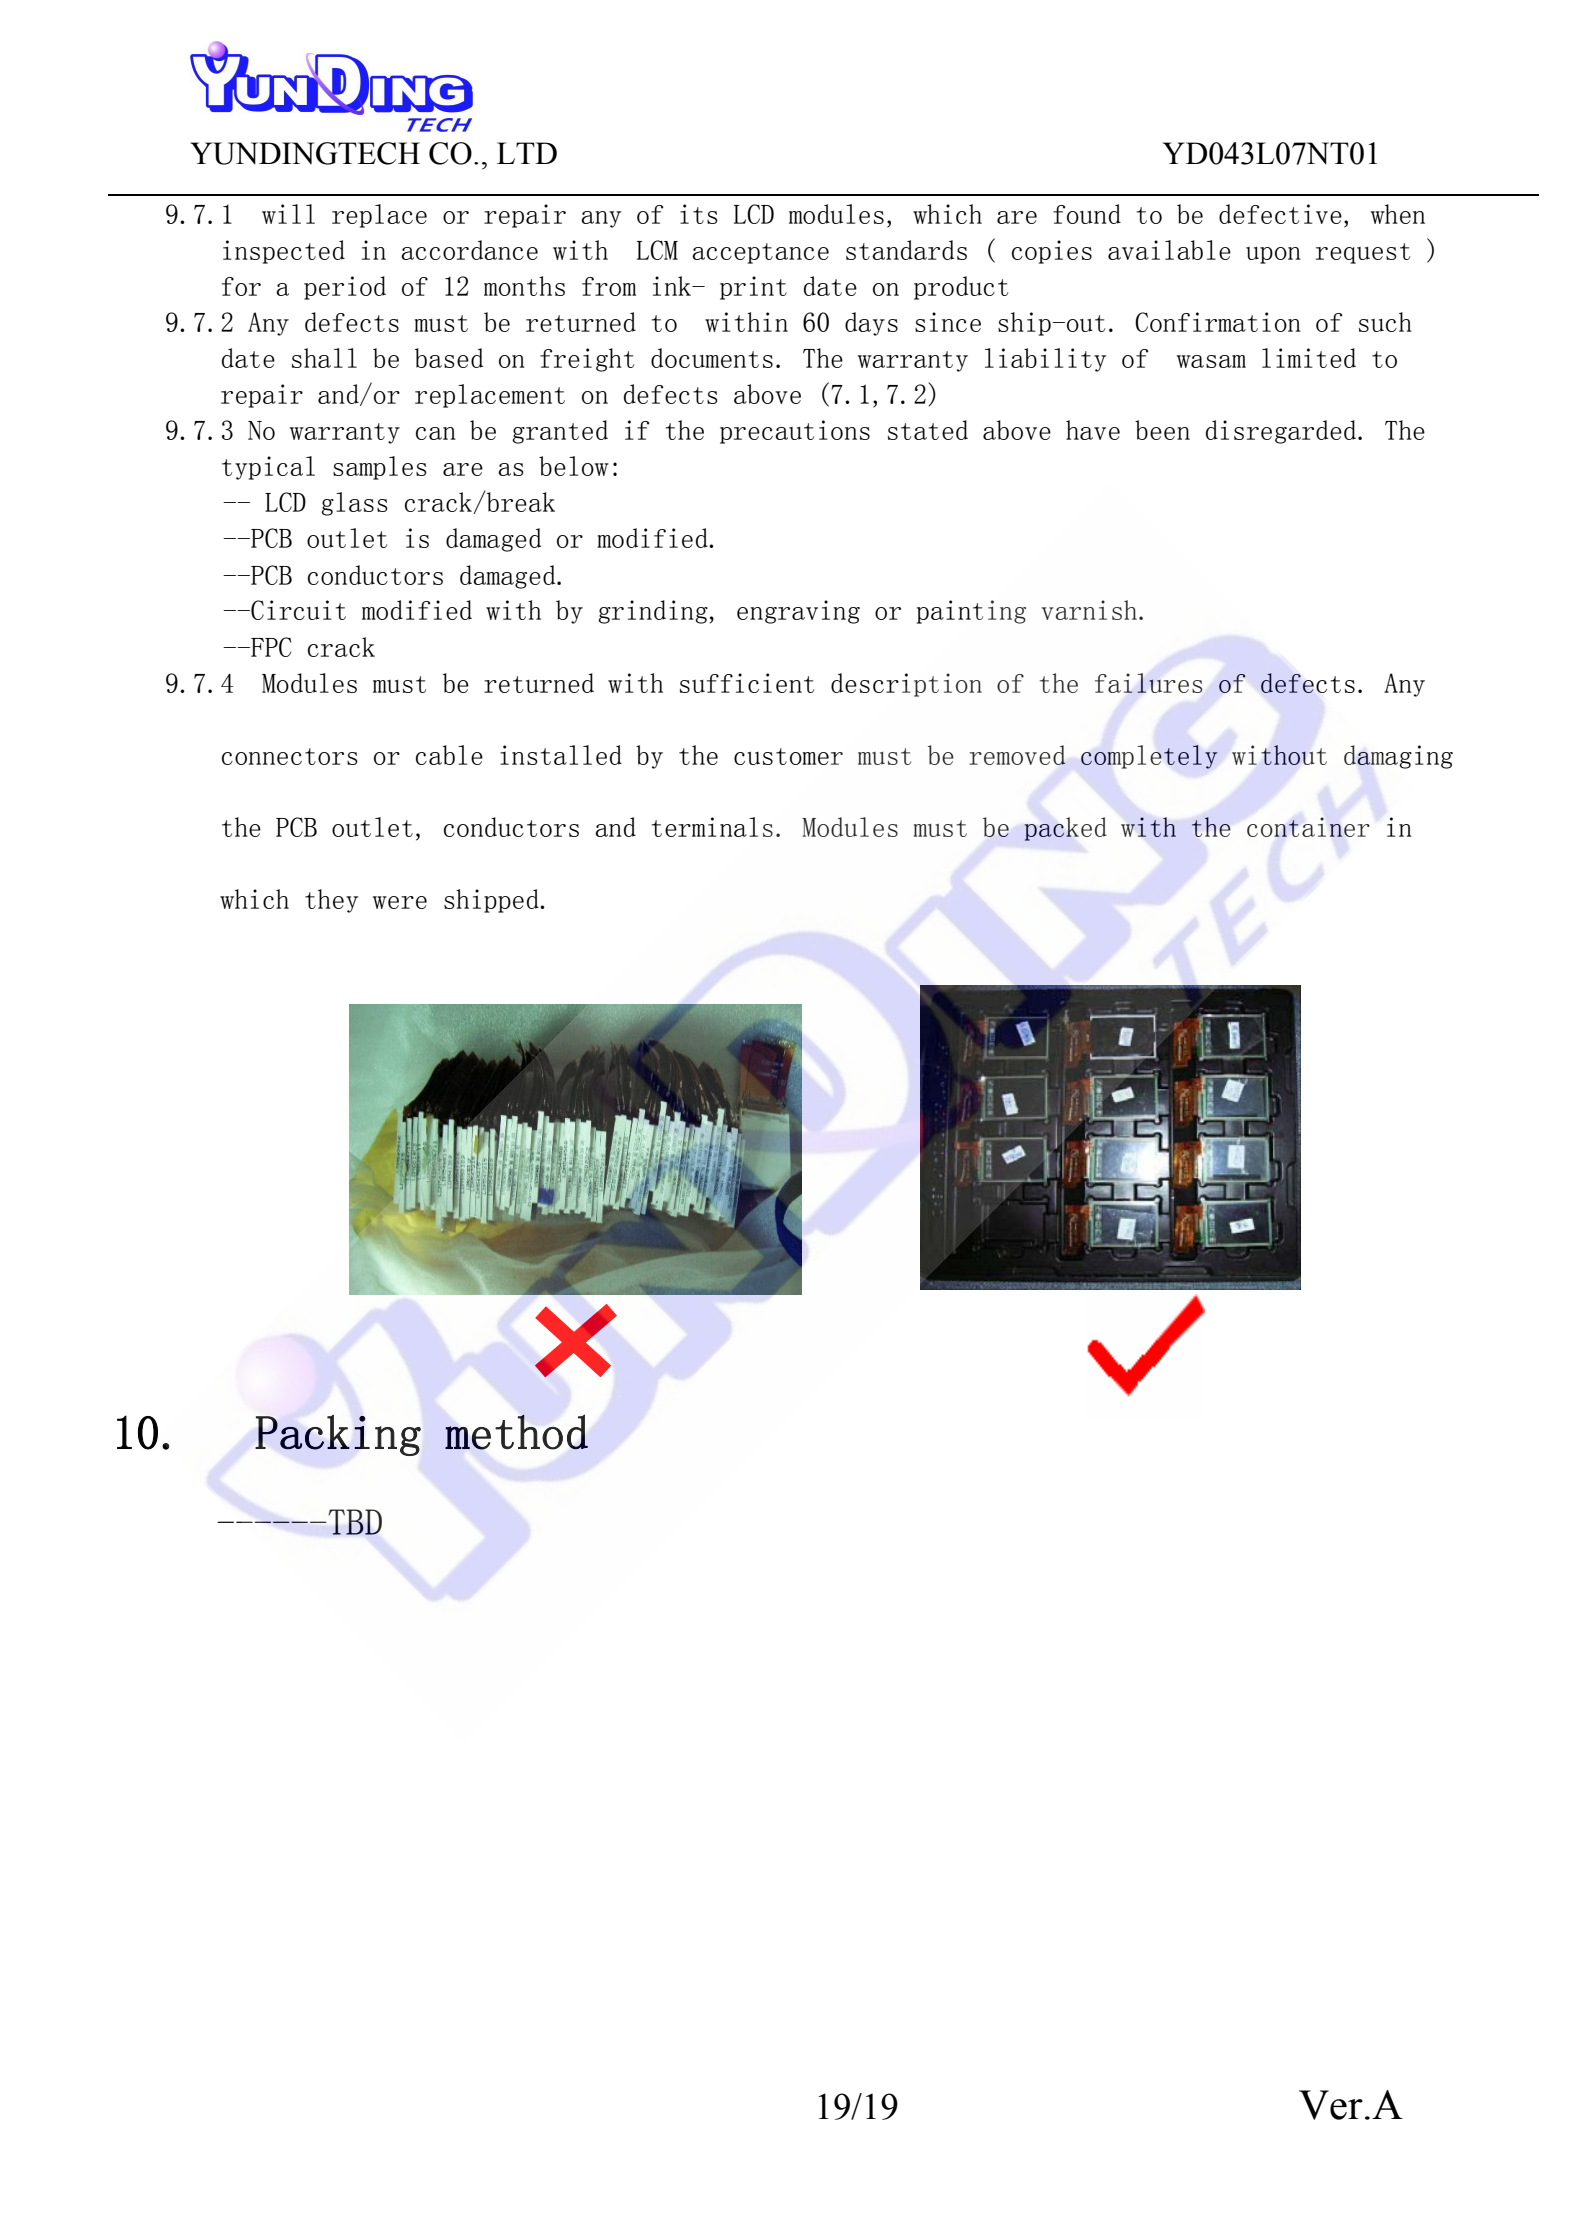 The image size is (1571, 2223). Describe the element at coordinates (1273, 255) in the screenshot. I see `upon` at that location.
